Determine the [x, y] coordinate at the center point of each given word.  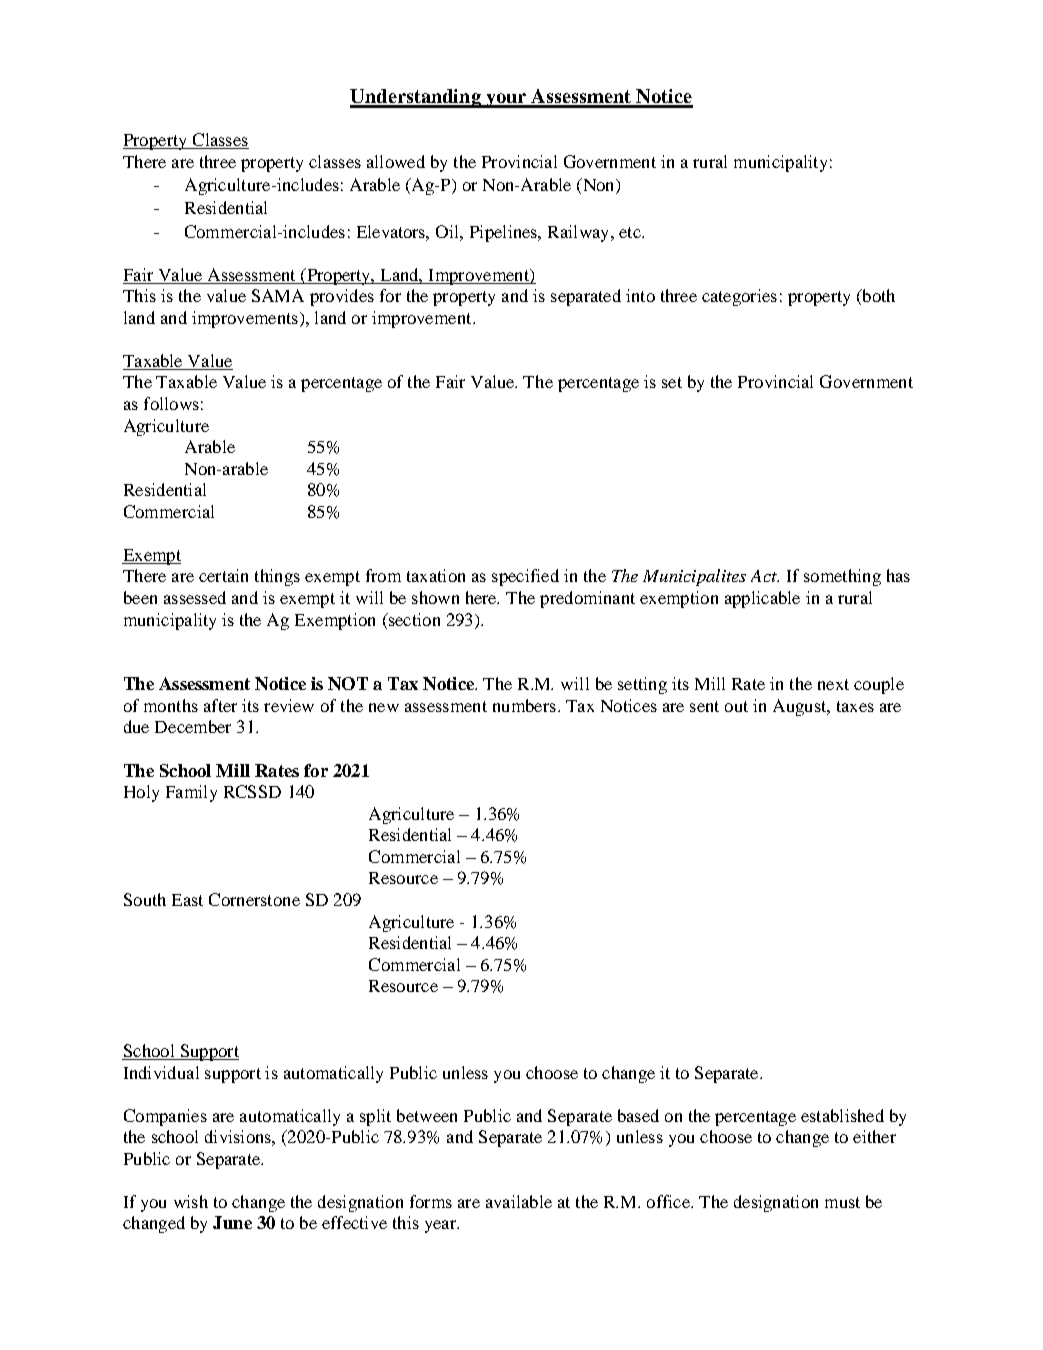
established [842, 1115]
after [220, 705]
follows [171, 403]
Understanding [416, 98]
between [427, 1115]
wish [191, 1201]
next [833, 684]
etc [631, 232]
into [640, 295]
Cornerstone [254, 899]
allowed [396, 161]
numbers [524, 705]
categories [739, 297]
